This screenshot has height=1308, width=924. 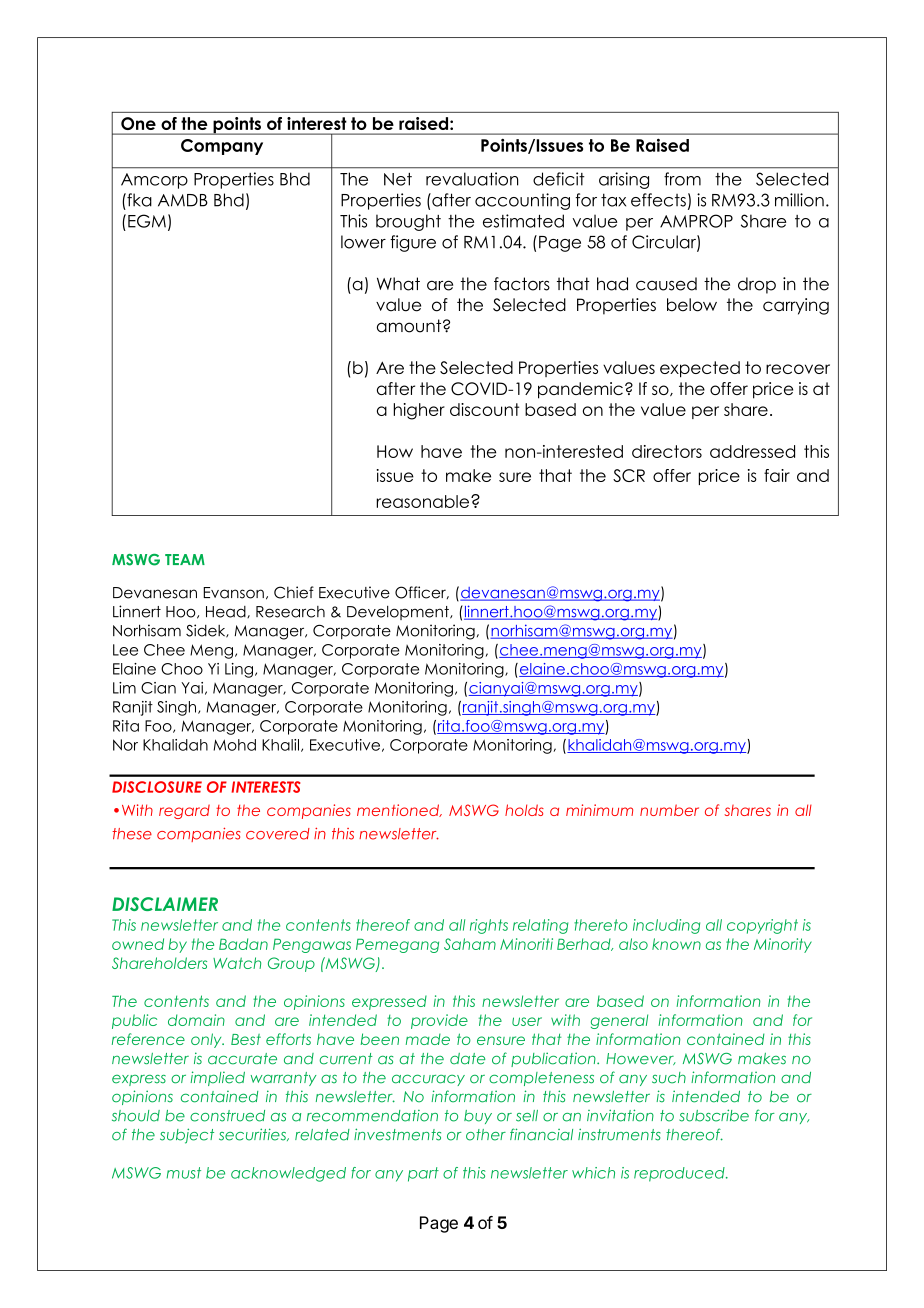 What do you see at coordinates (185, 559) in the screenshot?
I see `TEAM` at bounding box center [185, 559].
